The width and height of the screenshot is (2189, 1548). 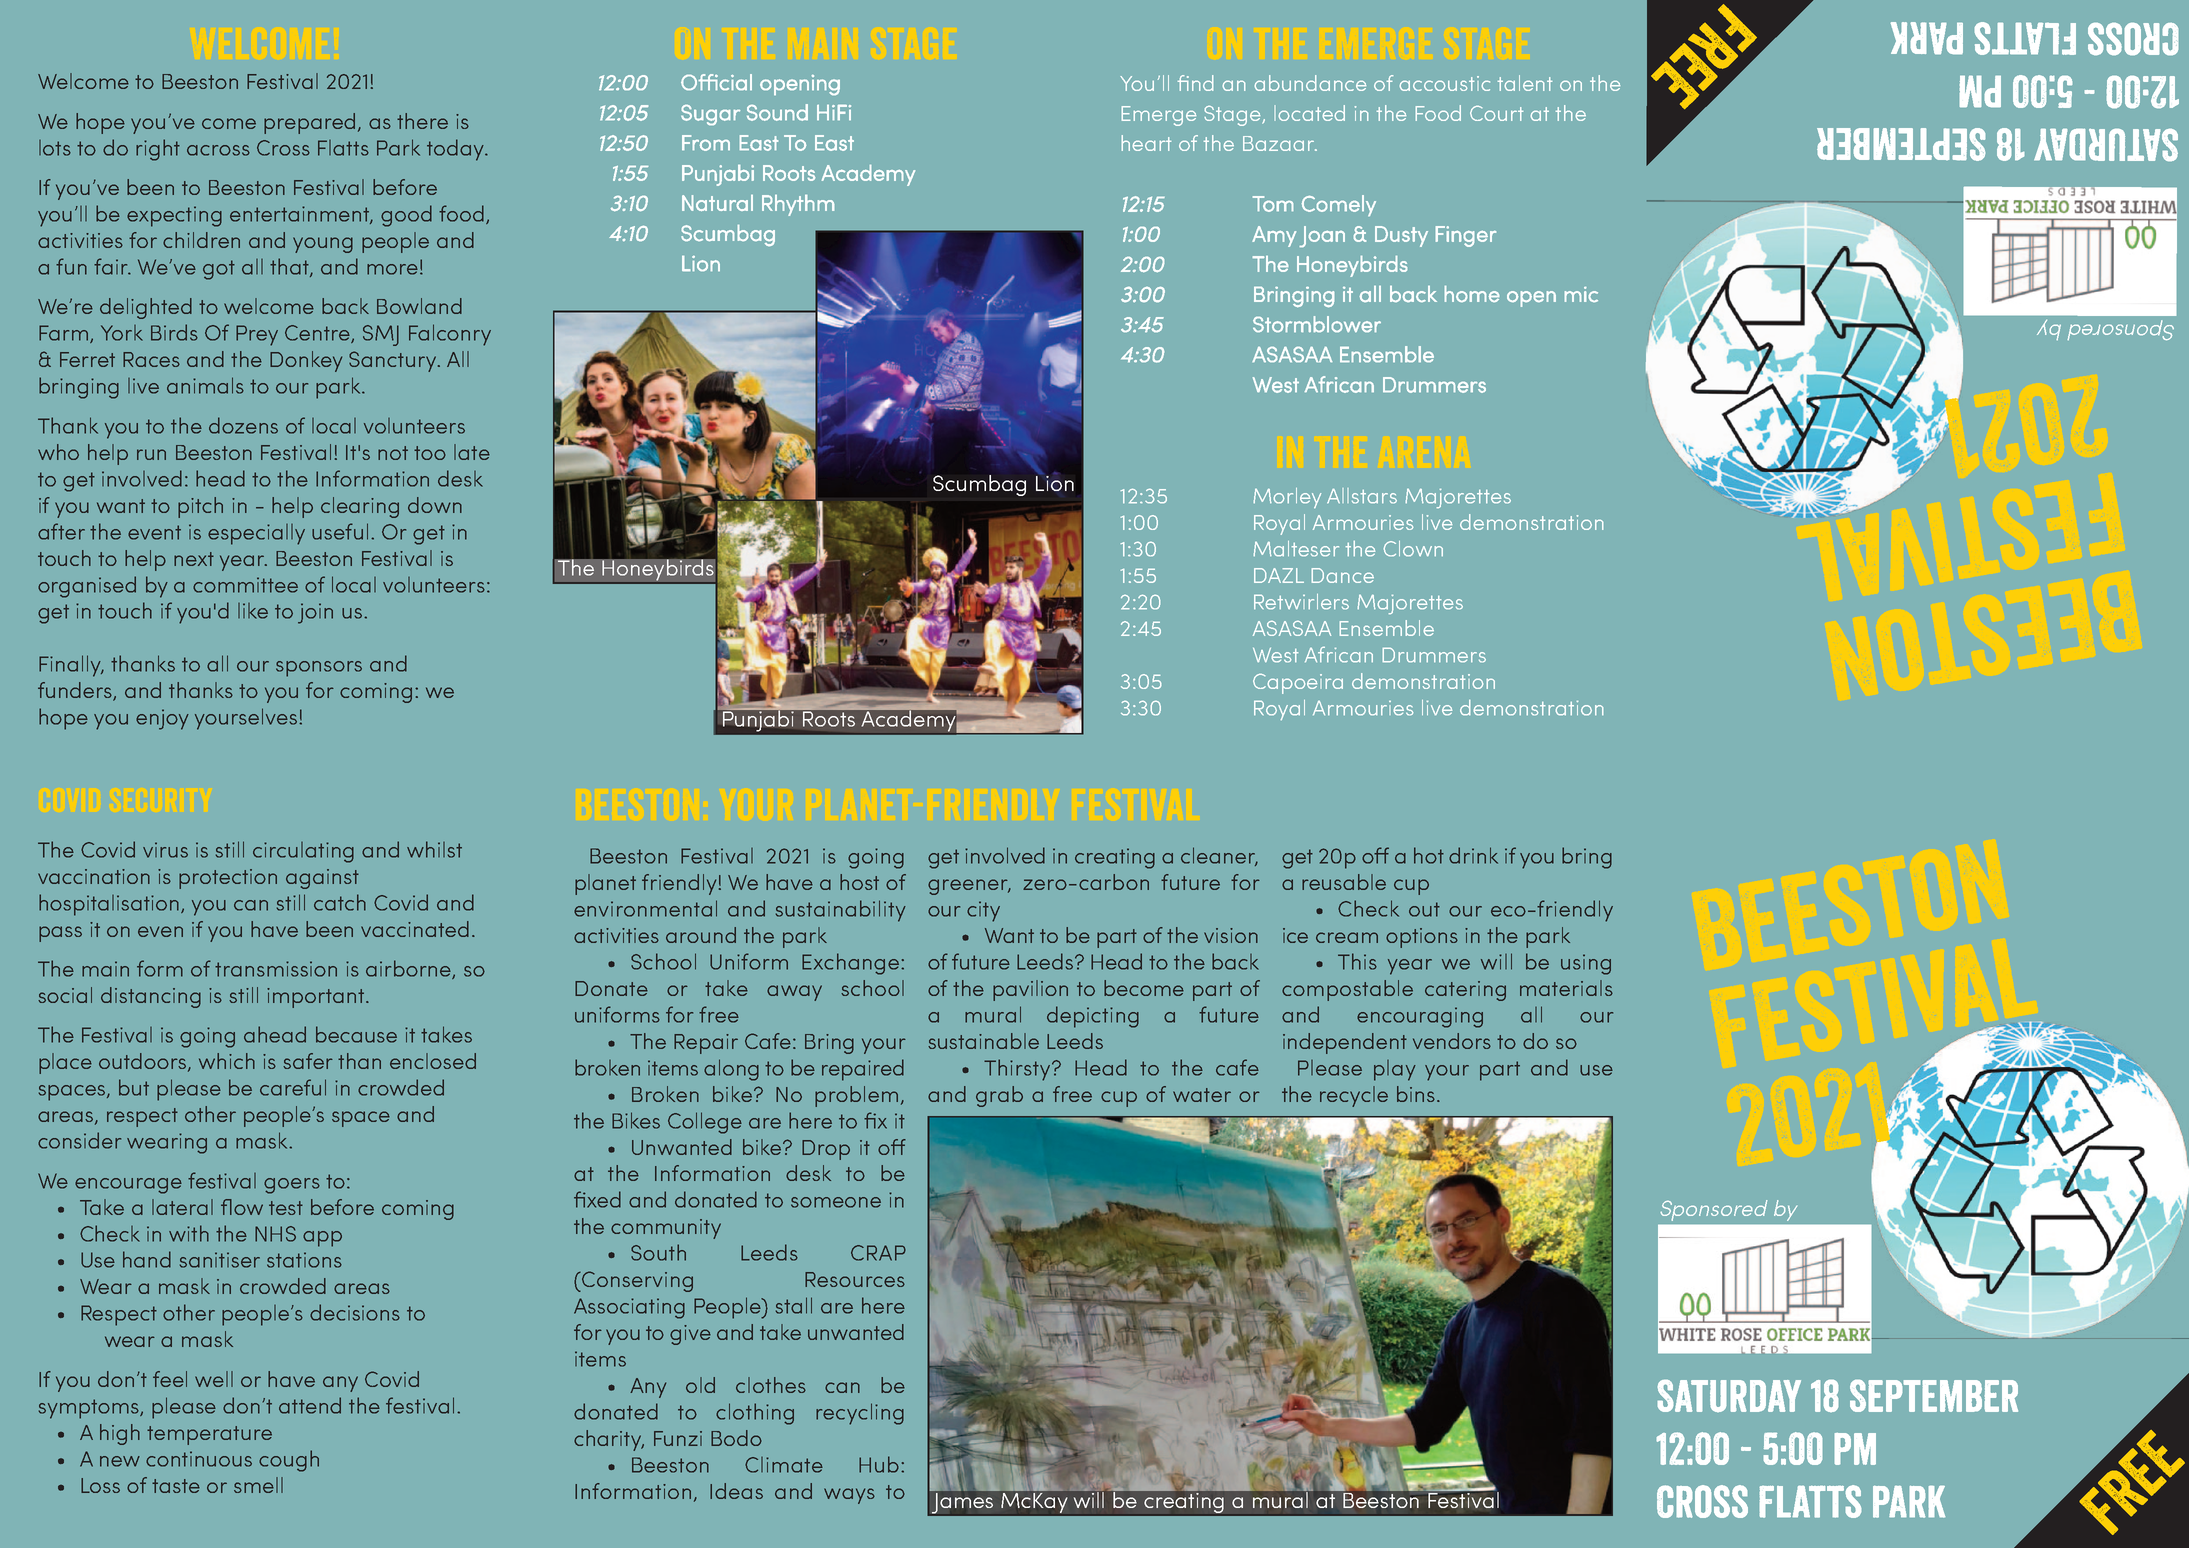 I want to click on virus, so click(x=165, y=850).
